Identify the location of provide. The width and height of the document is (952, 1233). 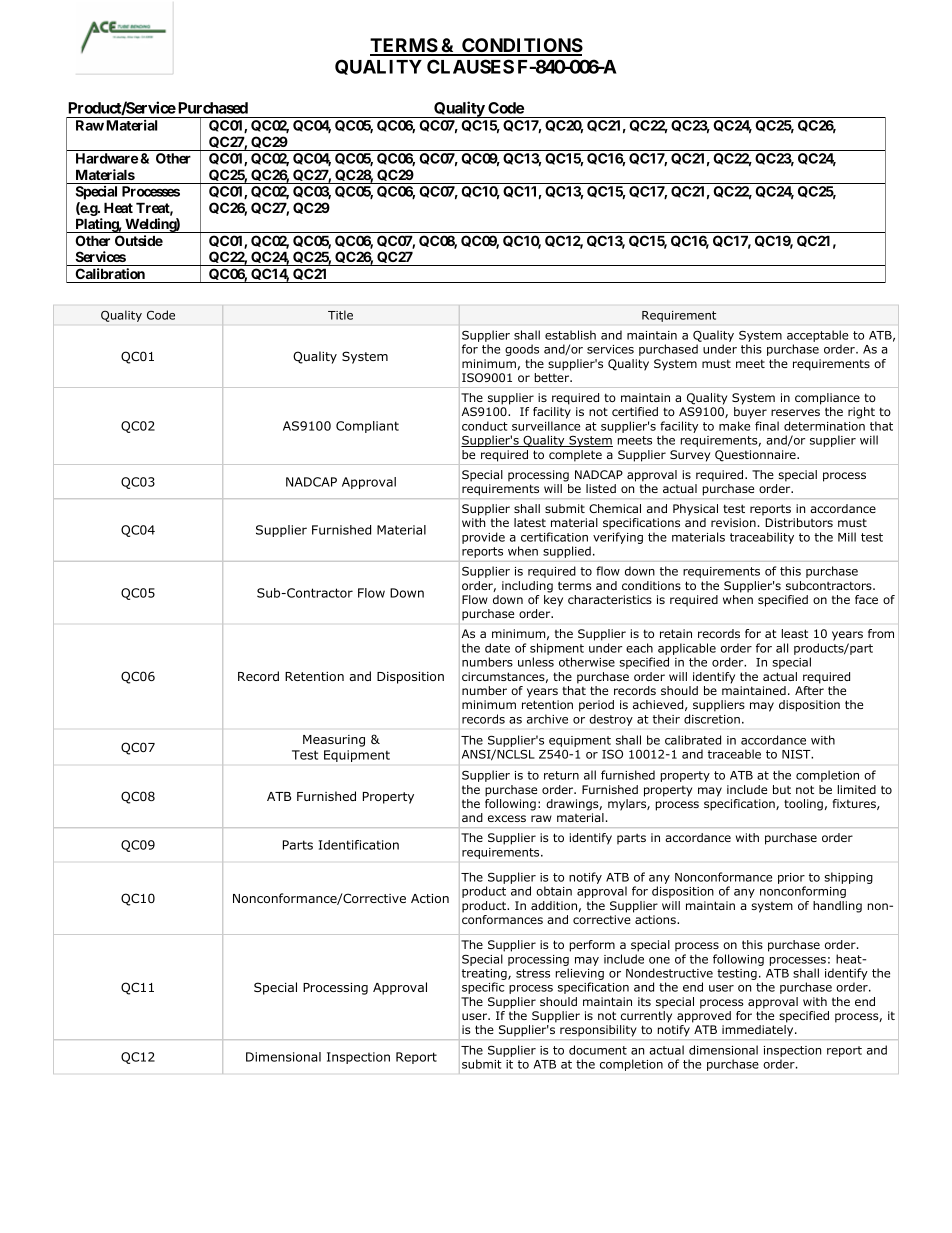
(483, 538).
